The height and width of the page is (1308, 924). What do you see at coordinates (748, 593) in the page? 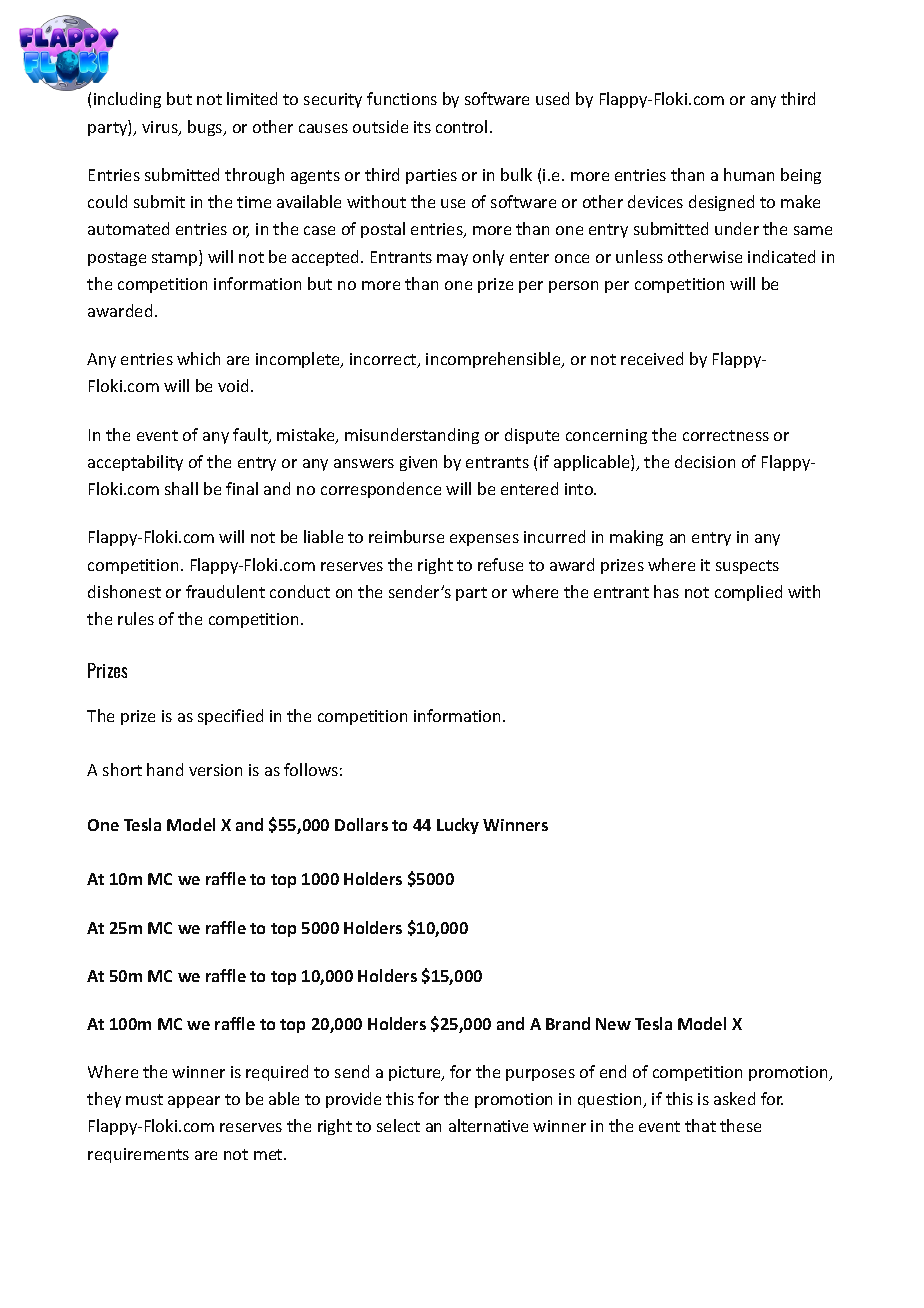
I see `complied` at bounding box center [748, 593].
